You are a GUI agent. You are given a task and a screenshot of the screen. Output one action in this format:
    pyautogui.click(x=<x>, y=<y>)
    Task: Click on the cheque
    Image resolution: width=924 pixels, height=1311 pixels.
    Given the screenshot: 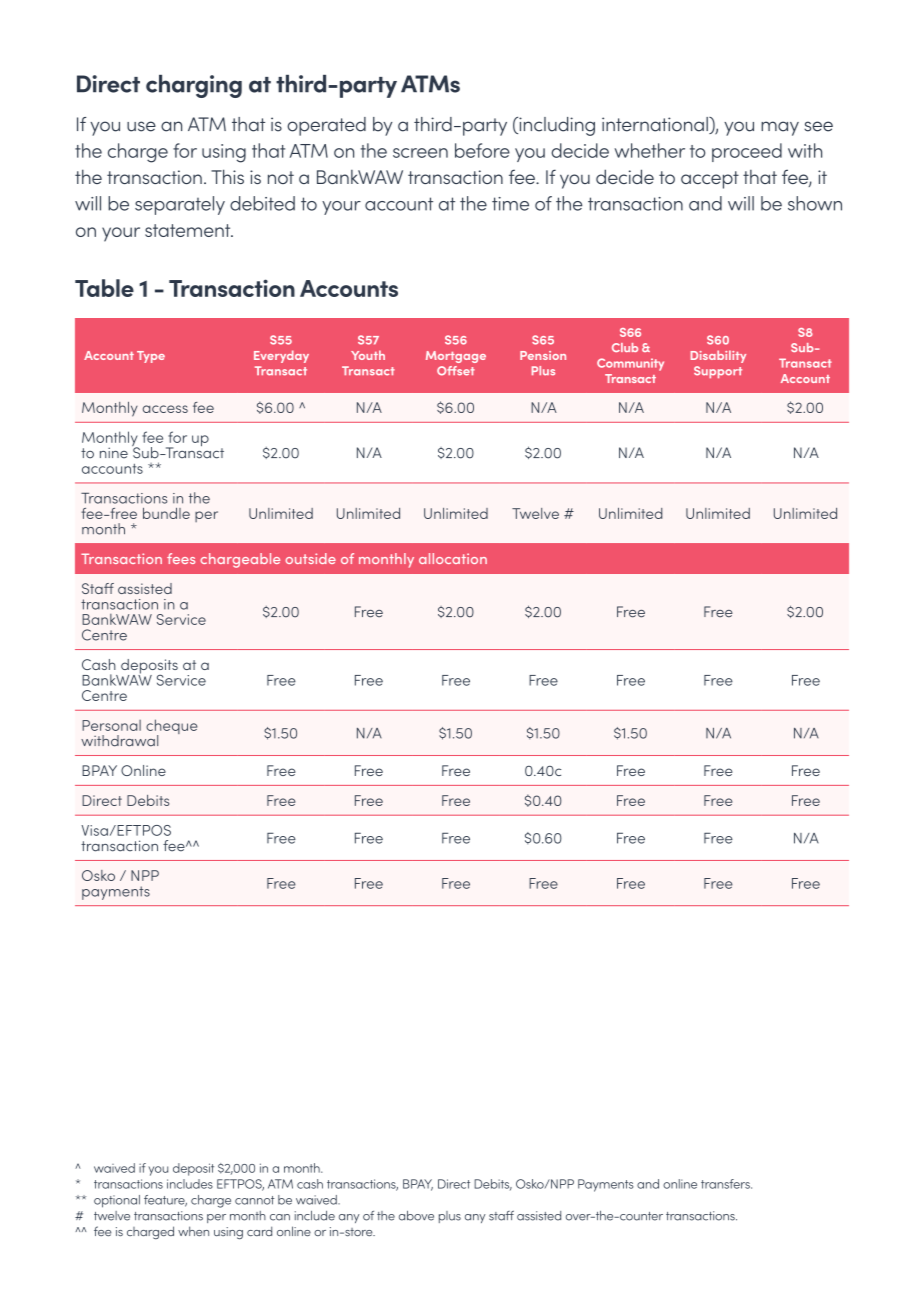 What is the action you would take?
    pyautogui.click(x=172, y=728)
